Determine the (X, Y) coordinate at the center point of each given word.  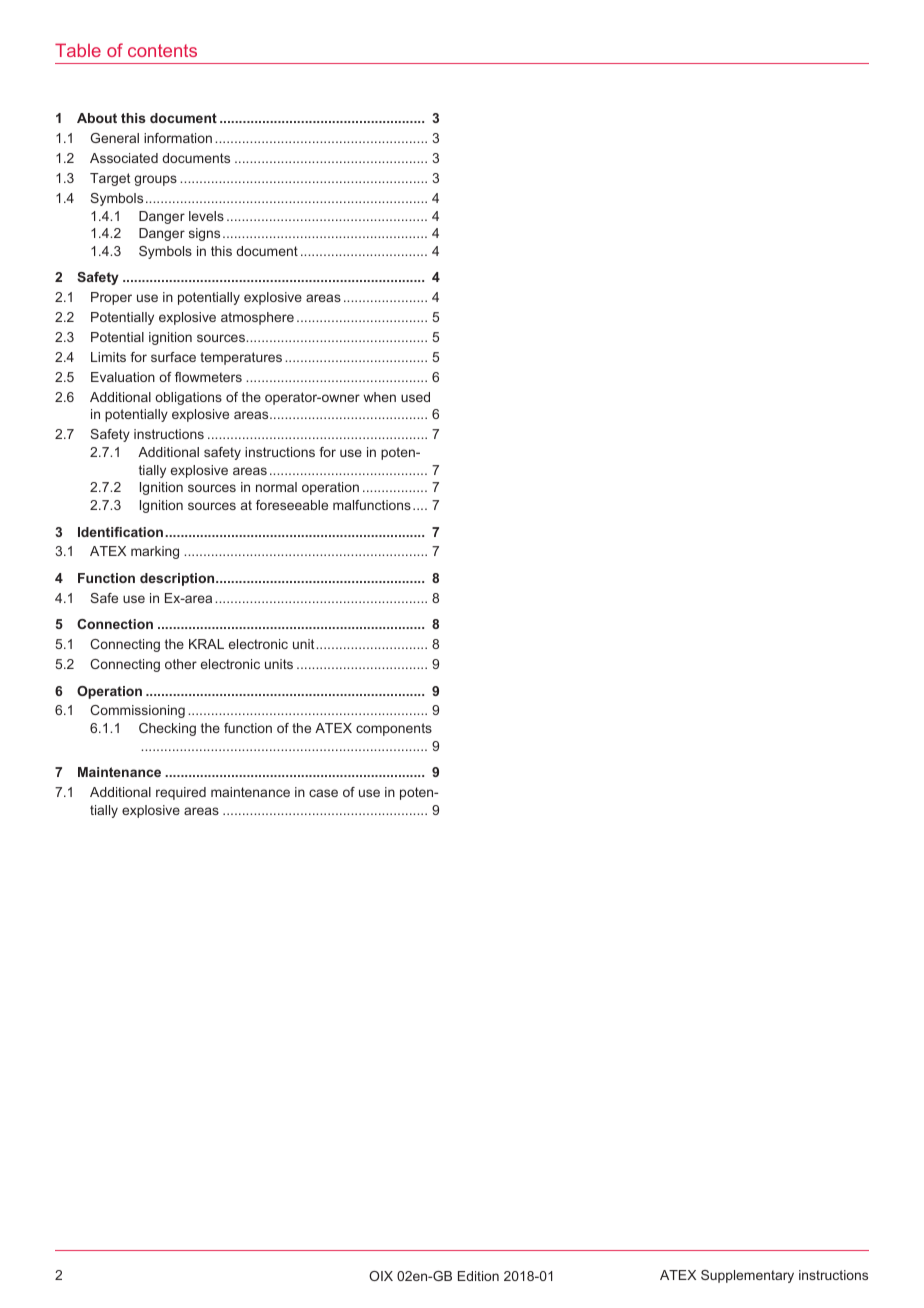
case (323, 793)
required (181, 793)
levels (206, 216)
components (394, 729)
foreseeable (292, 505)
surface (173, 357)
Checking (167, 729)
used (415, 397)
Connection (115, 624)
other (181, 664)
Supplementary (747, 1276)
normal (276, 487)
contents (162, 50)
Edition (478, 1276)
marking (155, 552)
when (379, 397)
